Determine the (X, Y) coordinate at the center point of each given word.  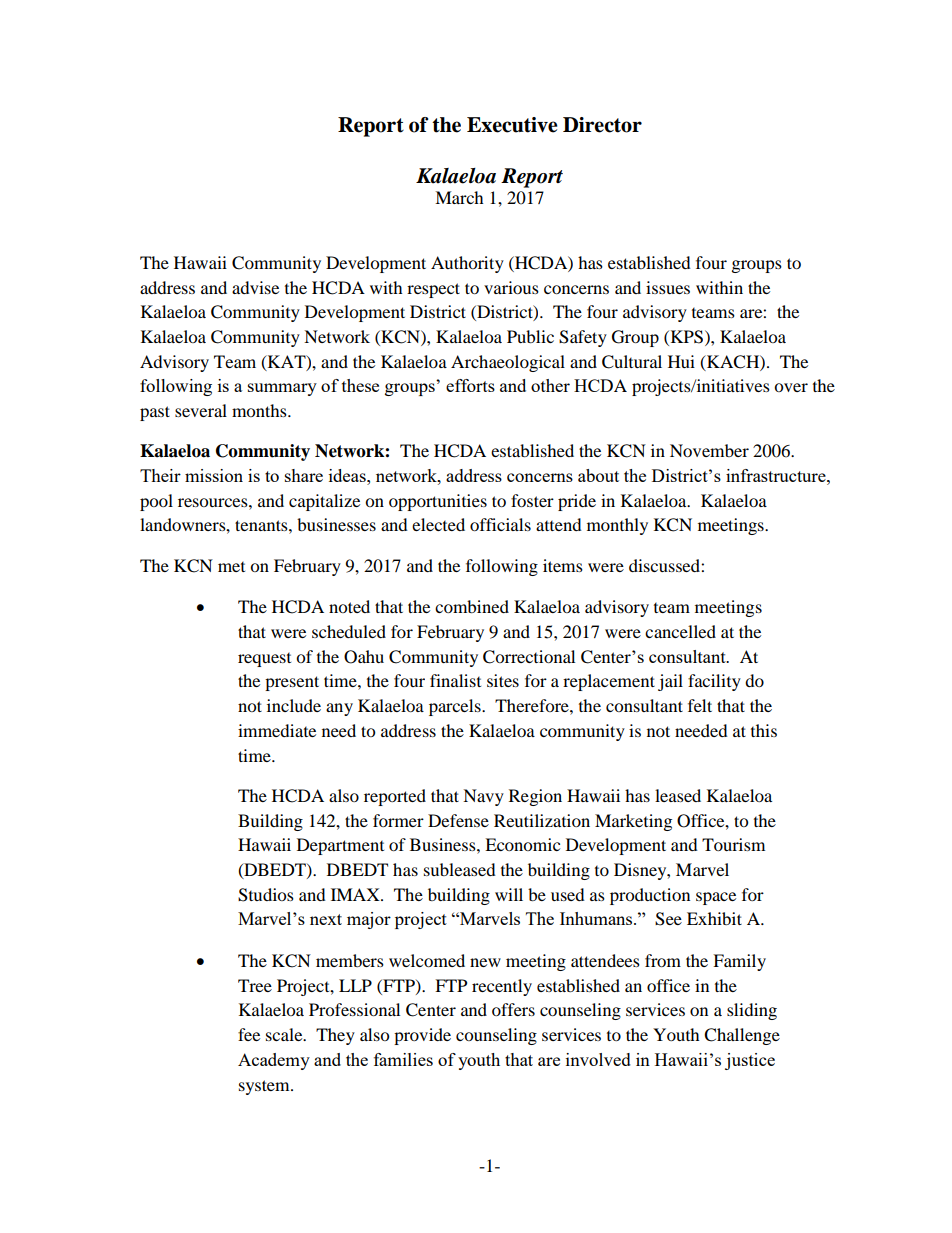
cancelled (680, 631)
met (231, 567)
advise (255, 287)
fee (249, 1034)
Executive (512, 125)
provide (422, 1036)
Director (602, 125)
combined (472, 606)
